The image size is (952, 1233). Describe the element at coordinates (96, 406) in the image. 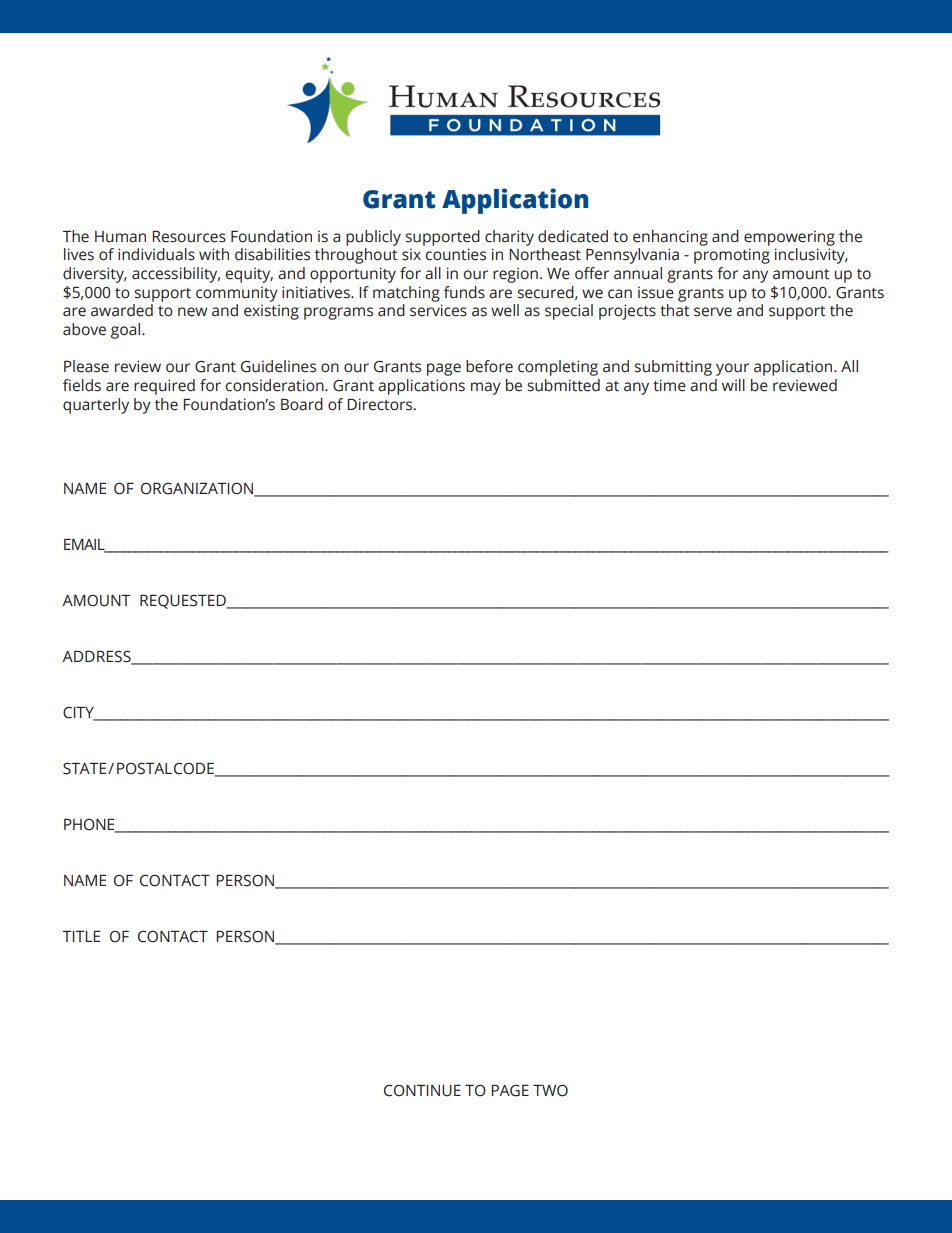

I see `quarterly` at that location.
